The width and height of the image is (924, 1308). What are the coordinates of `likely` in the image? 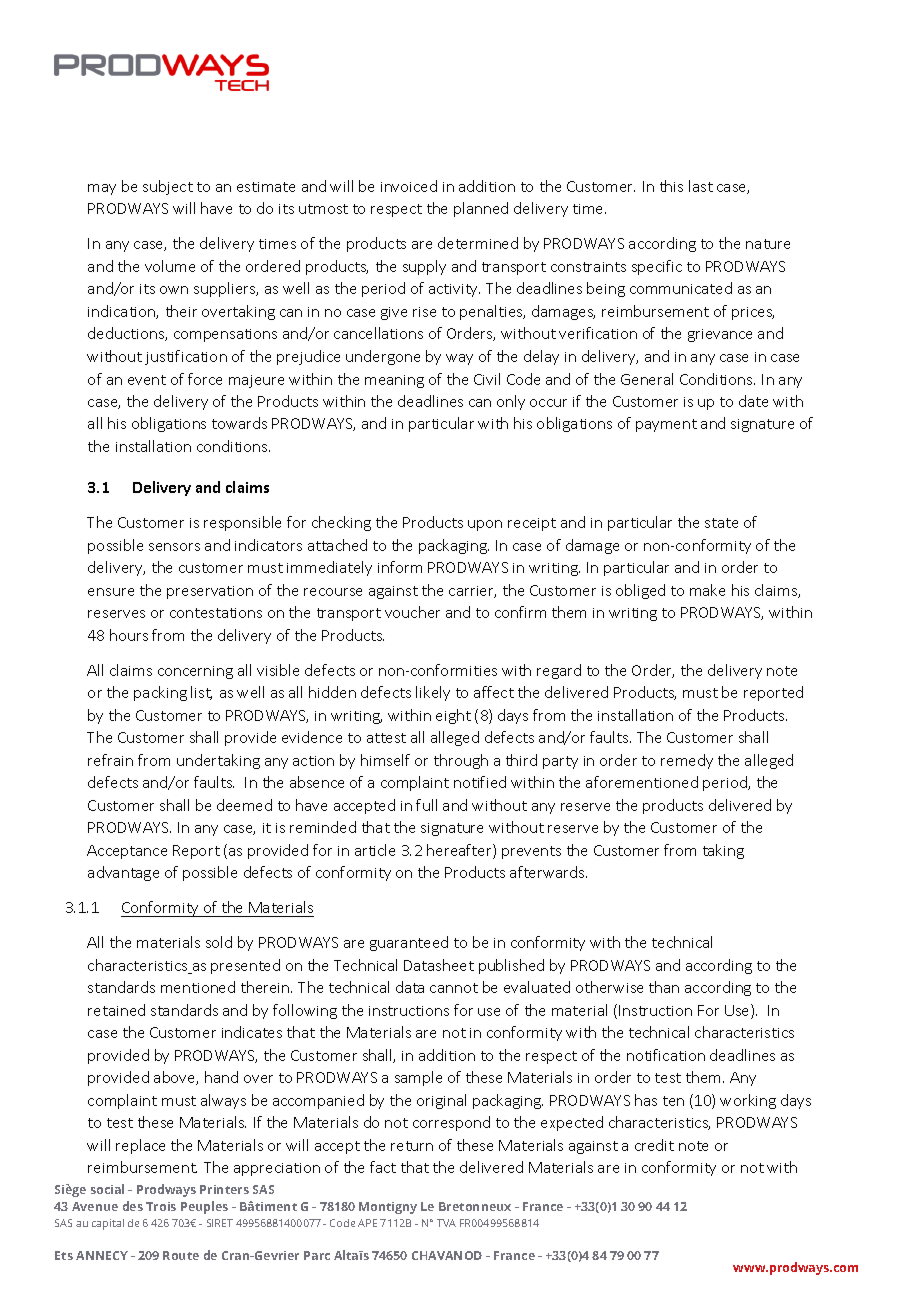 It's located at (433, 693).
